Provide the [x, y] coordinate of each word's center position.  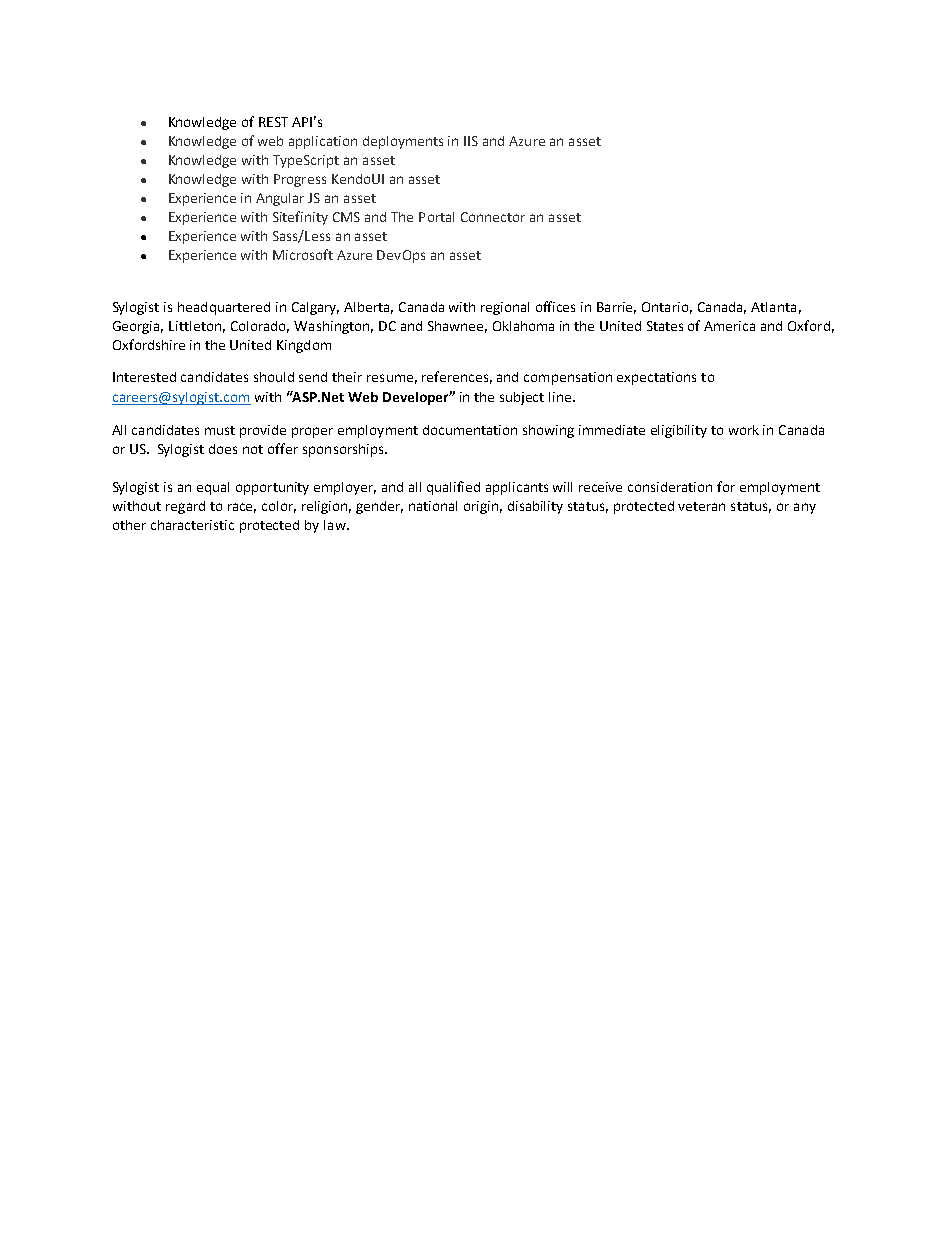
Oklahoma [523, 326]
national [433, 506]
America [729, 326]
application [323, 142]
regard [185, 507]
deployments [403, 142]
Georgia [138, 327]
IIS [471, 141]
